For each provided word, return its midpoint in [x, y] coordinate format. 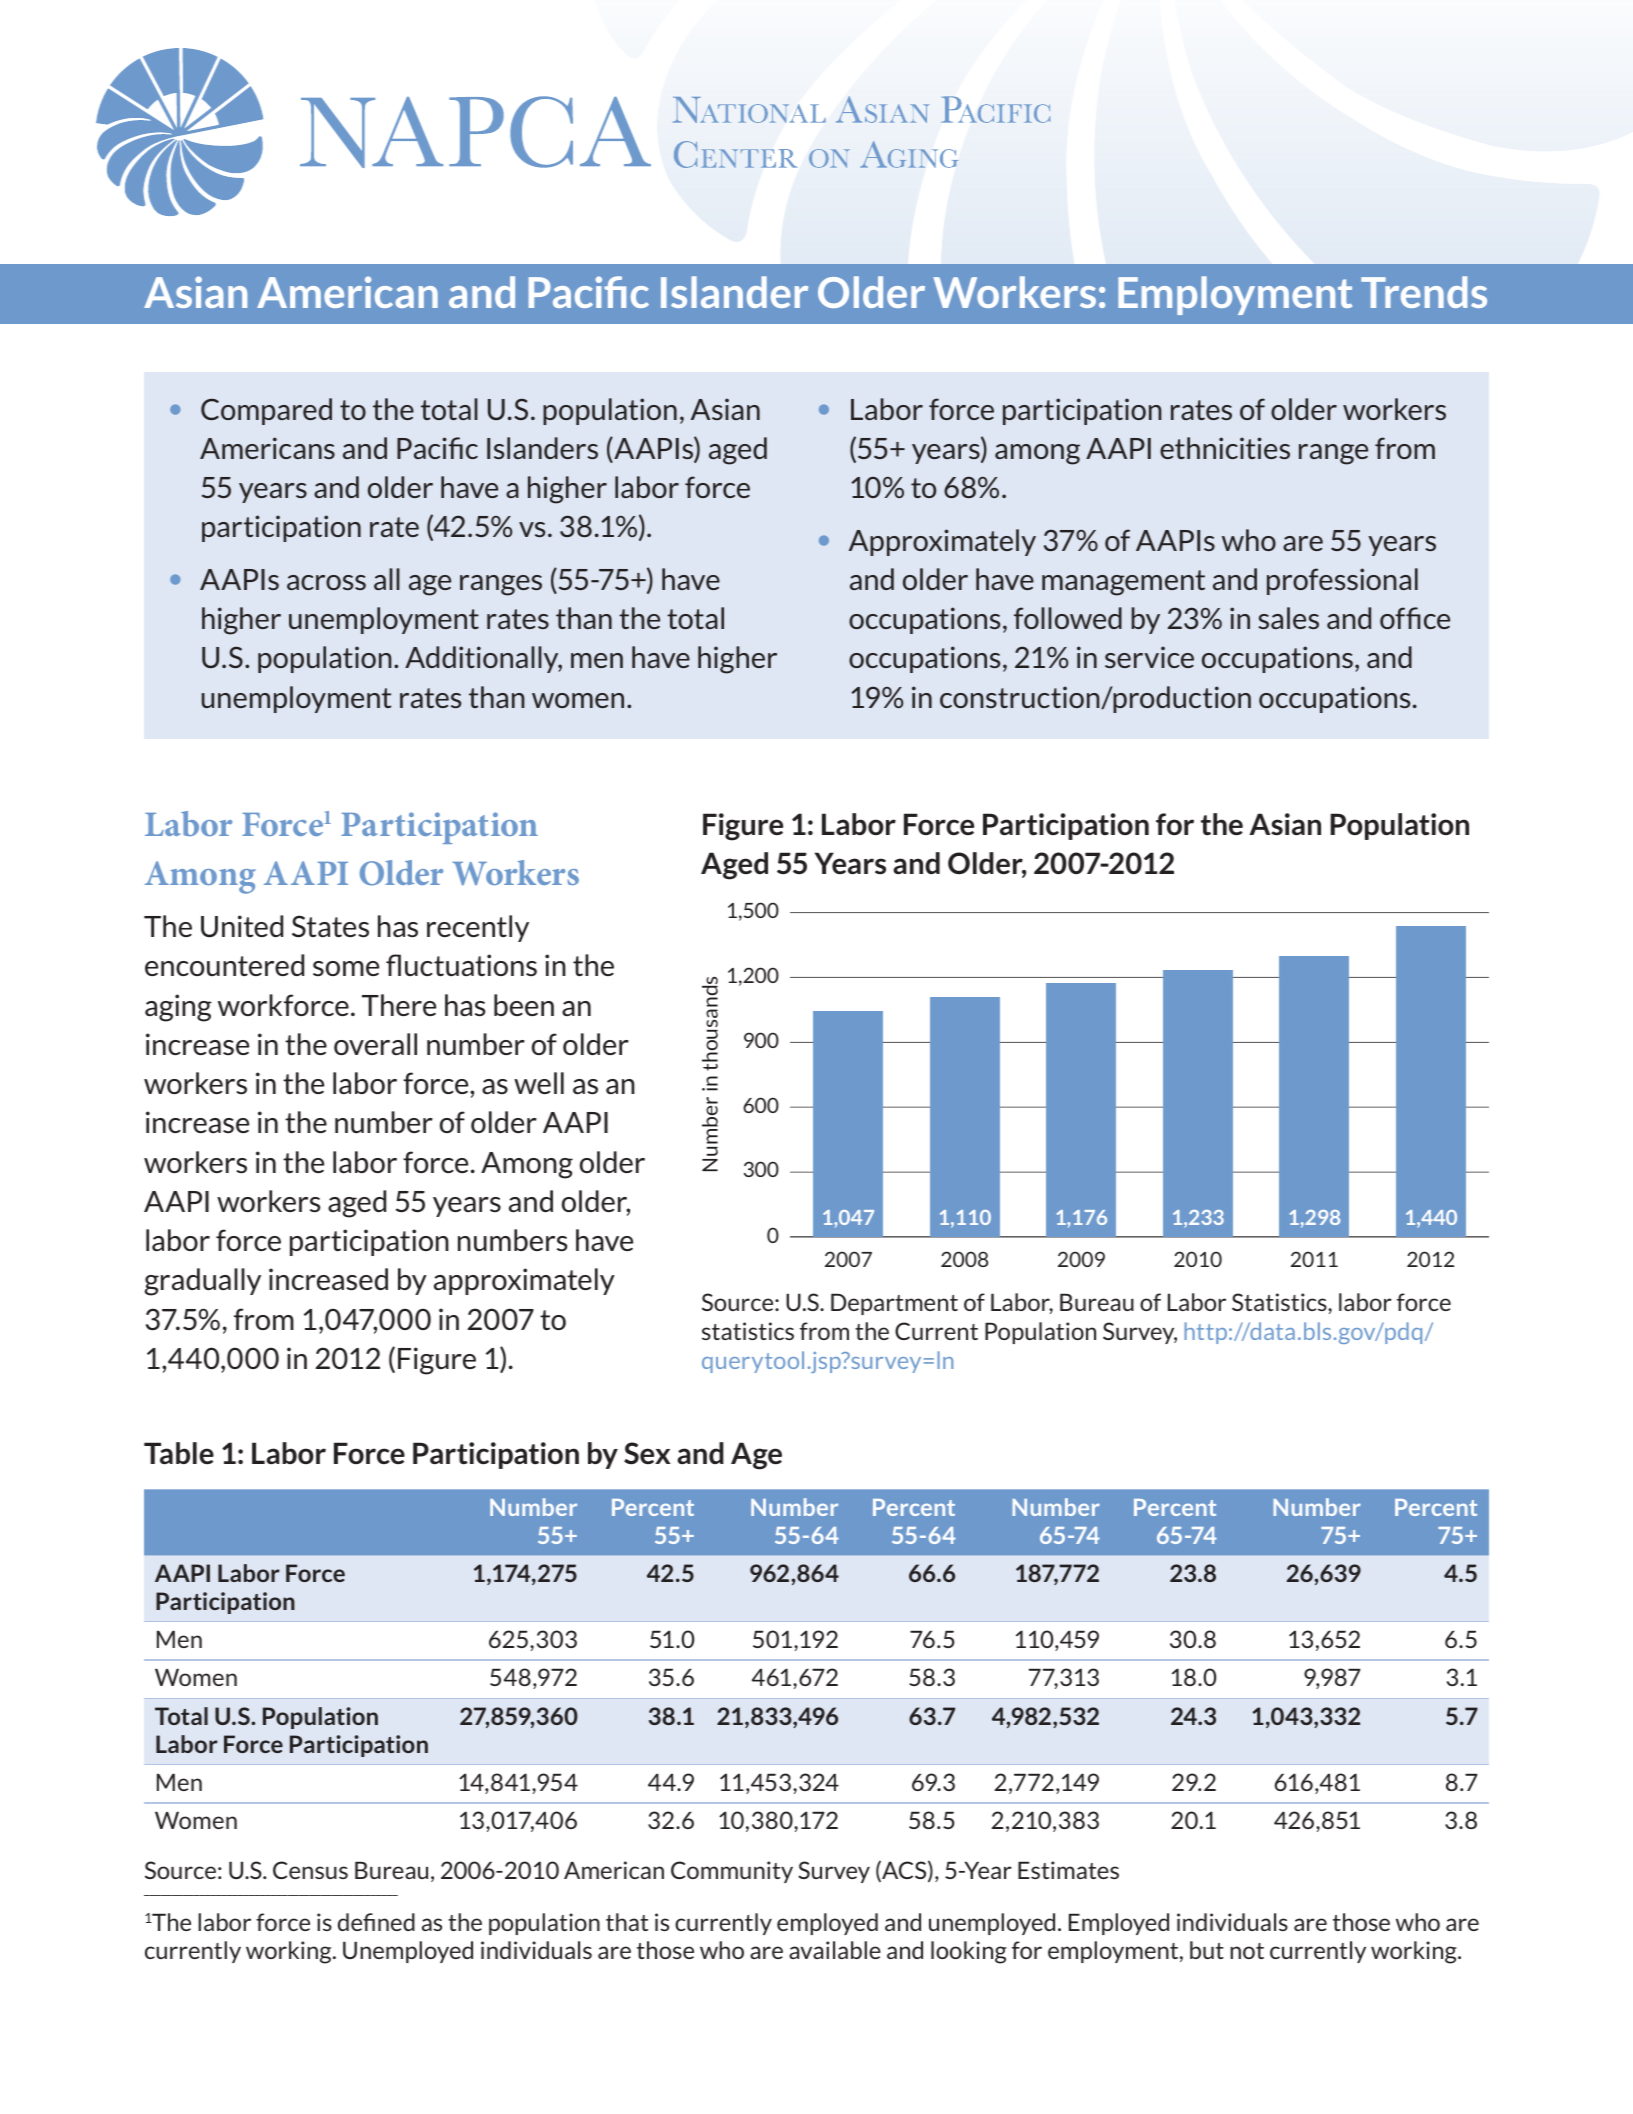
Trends [1424, 292]
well [539, 1083]
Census [310, 1870]
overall [375, 1044]
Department [894, 1304]
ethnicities [1225, 448]
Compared [266, 411]
